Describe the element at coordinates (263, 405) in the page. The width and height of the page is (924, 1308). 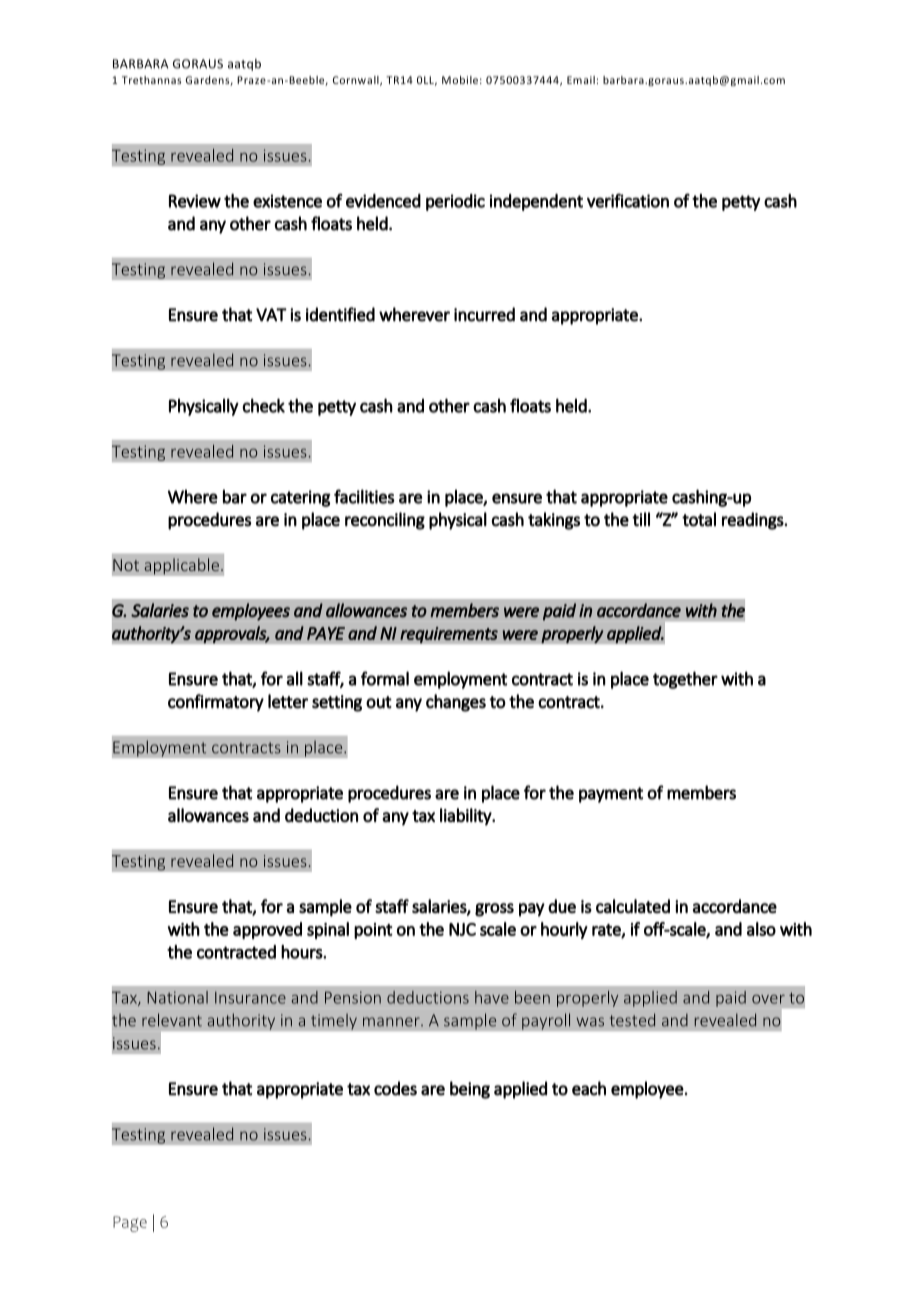
I see `check` at that location.
